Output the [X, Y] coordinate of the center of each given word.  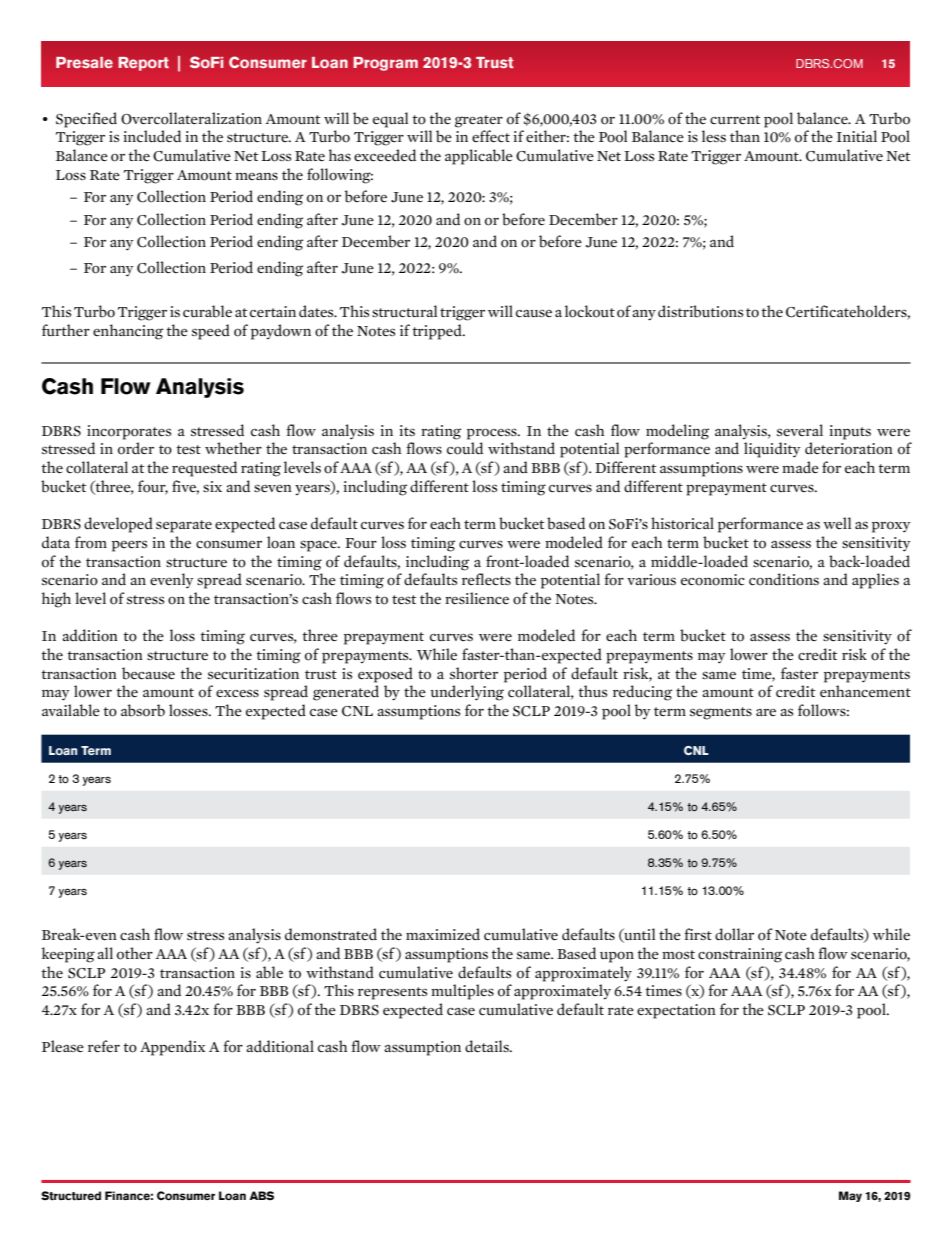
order [136, 448]
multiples [462, 992]
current [735, 120]
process [493, 434]
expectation [676, 1011]
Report [143, 64]
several [800, 430]
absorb [143, 710]
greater [479, 121]
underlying [467, 693]
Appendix [172, 1048]
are [766, 712]
